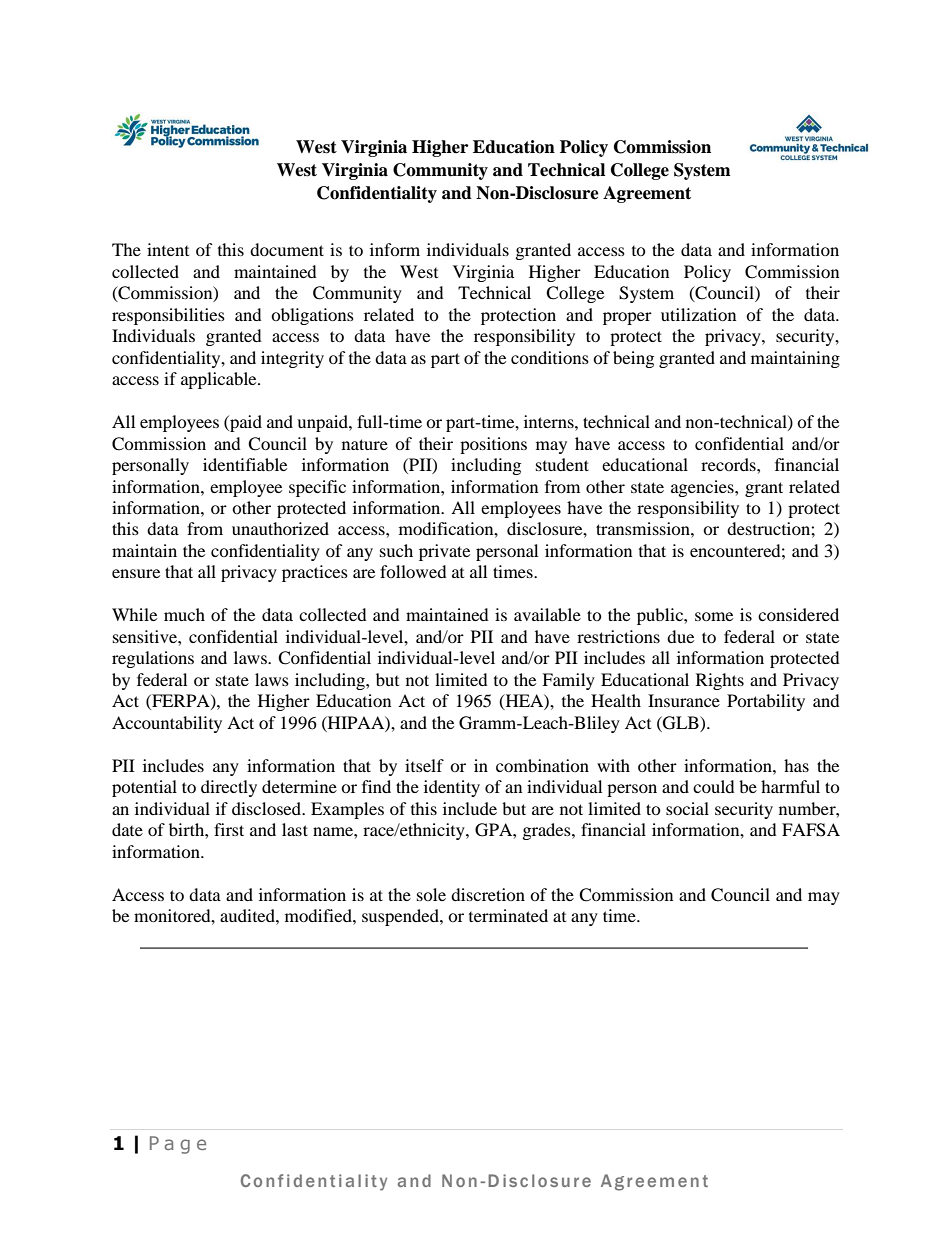 This screenshot has width=952, height=1233. Describe the element at coordinates (698, 314) in the screenshot. I see `utilization` at that location.
